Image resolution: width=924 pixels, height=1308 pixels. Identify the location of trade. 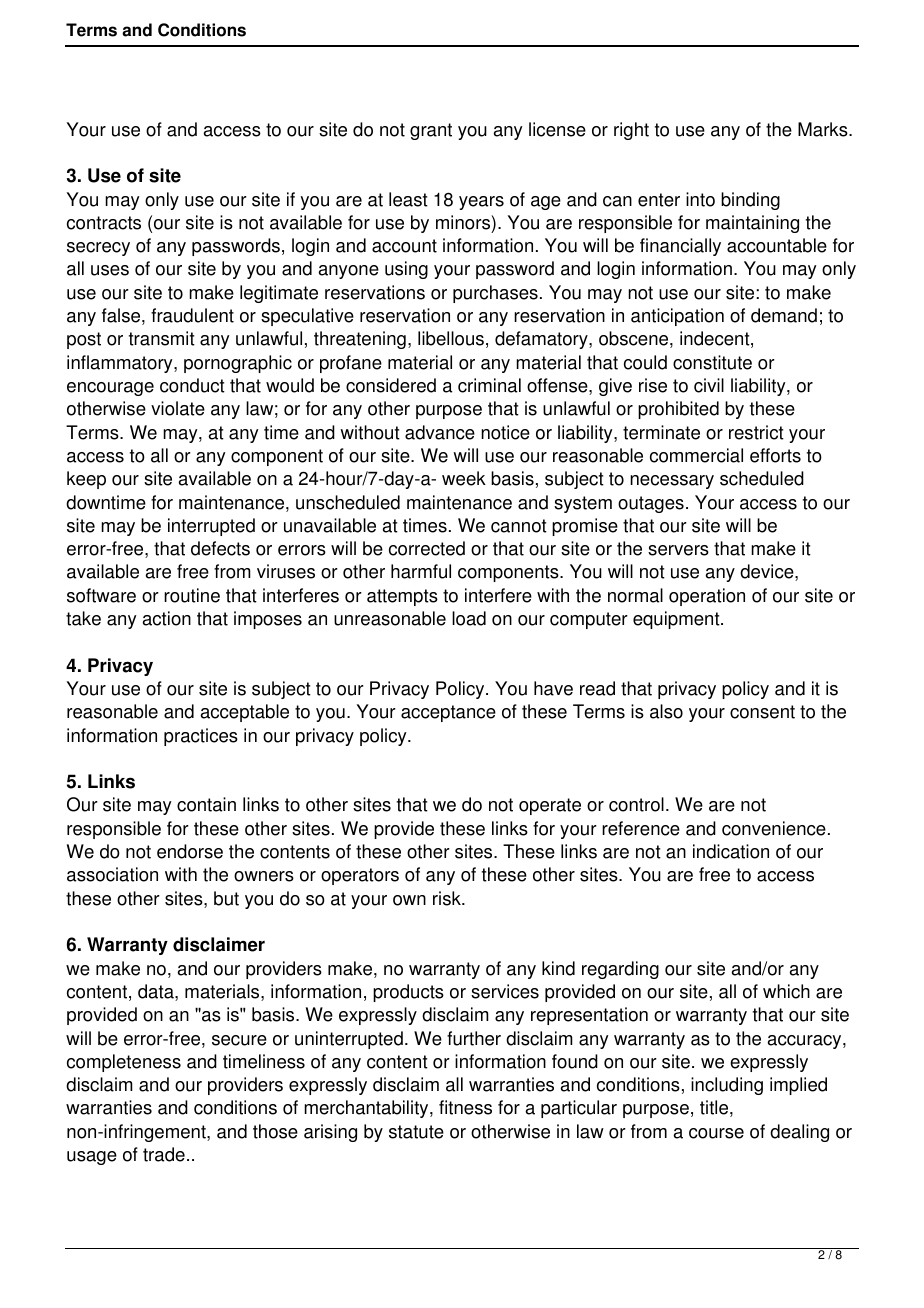
(164, 1154).
